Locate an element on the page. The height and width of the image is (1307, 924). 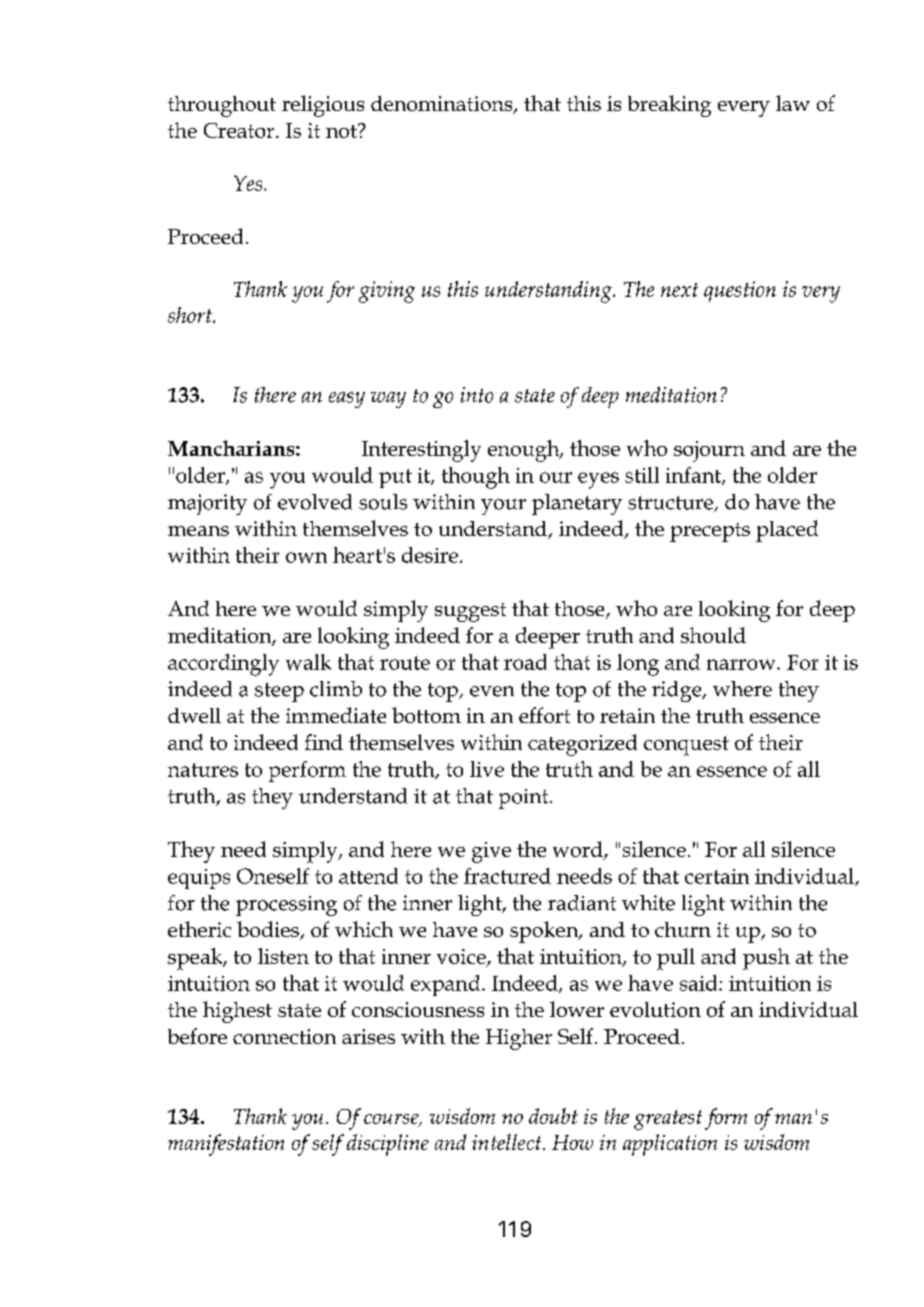
Creator is located at coordinates (240, 130).
